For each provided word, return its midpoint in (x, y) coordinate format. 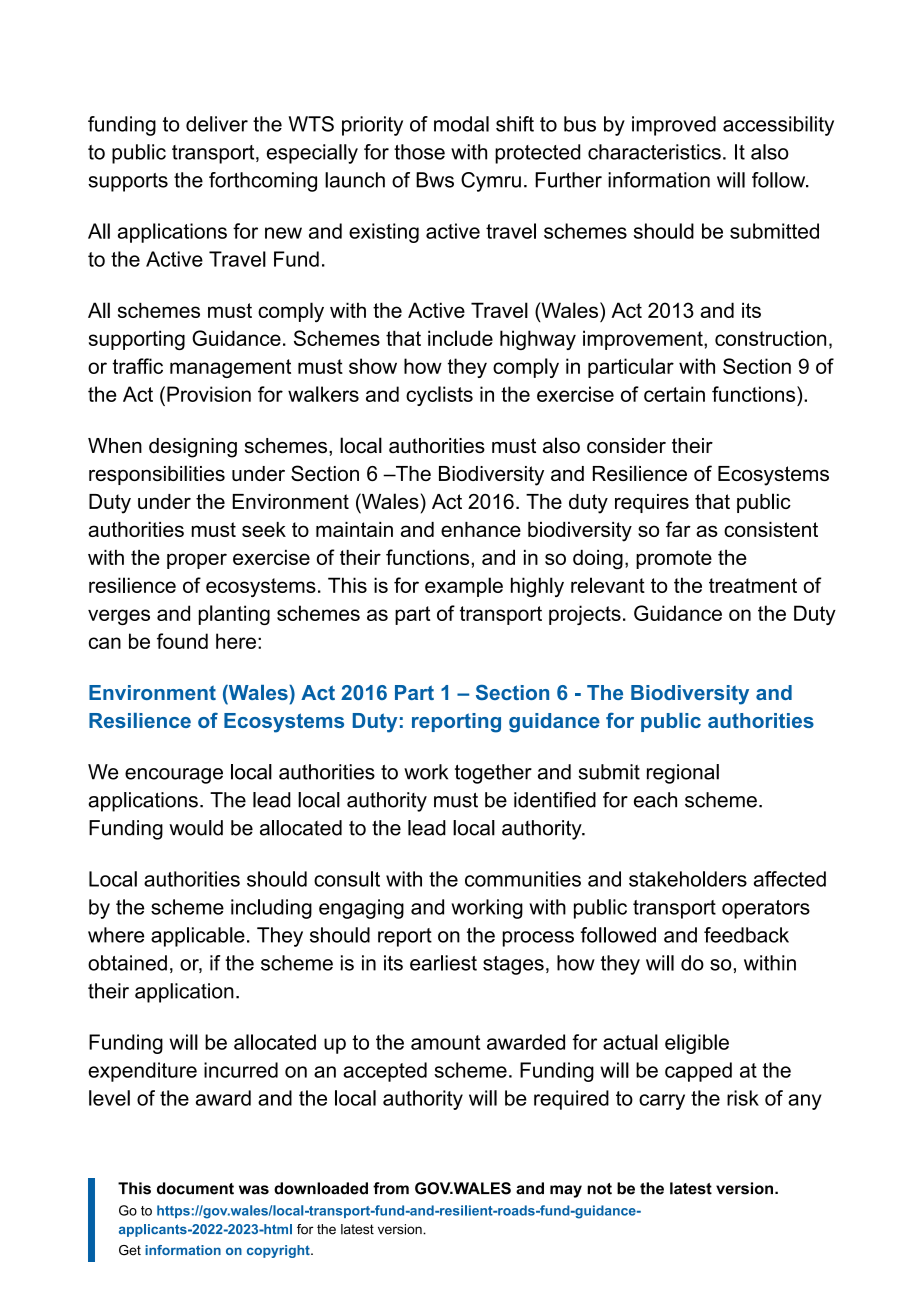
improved (674, 126)
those (419, 152)
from (391, 1188)
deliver (217, 124)
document (195, 1188)
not (599, 1189)
